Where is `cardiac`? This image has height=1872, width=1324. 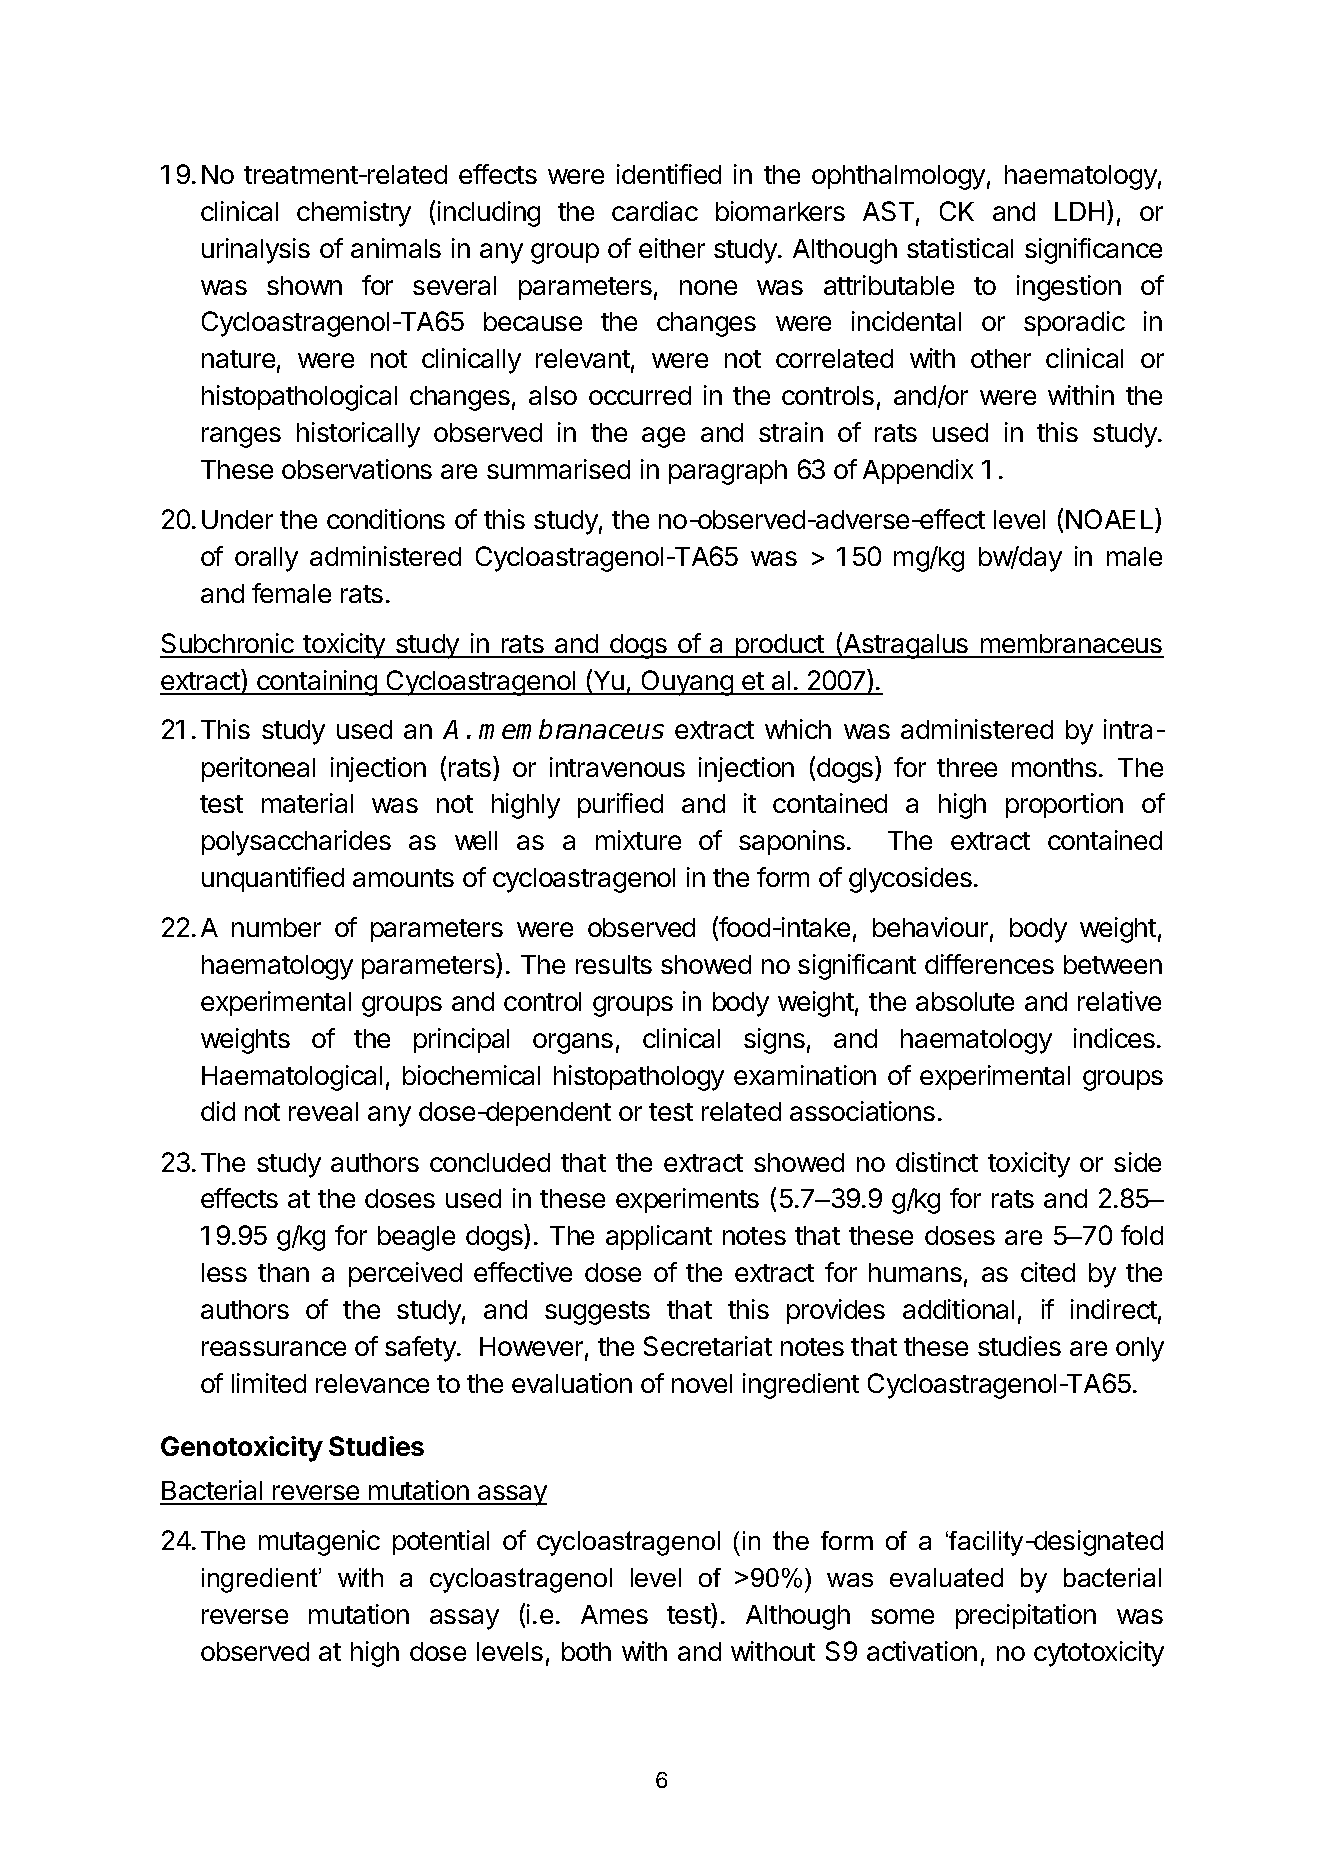
cardiac is located at coordinates (655, 211).
